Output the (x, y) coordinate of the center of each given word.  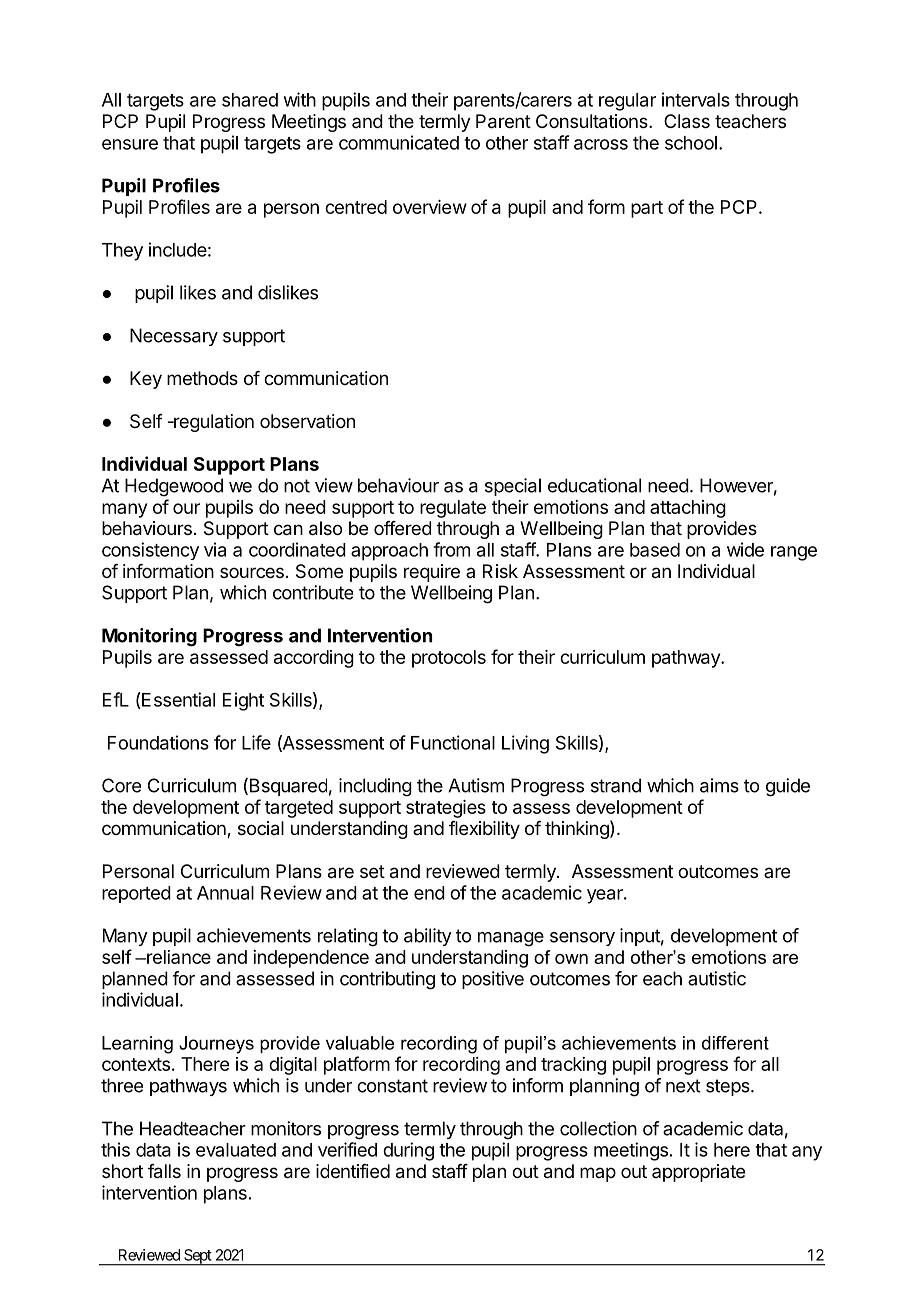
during (408, 1151)
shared (250, 100)
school (691, 143)
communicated (399, 142)
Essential (177, 699)
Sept (197, 1257)
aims (719, 785)
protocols (449, 659)
